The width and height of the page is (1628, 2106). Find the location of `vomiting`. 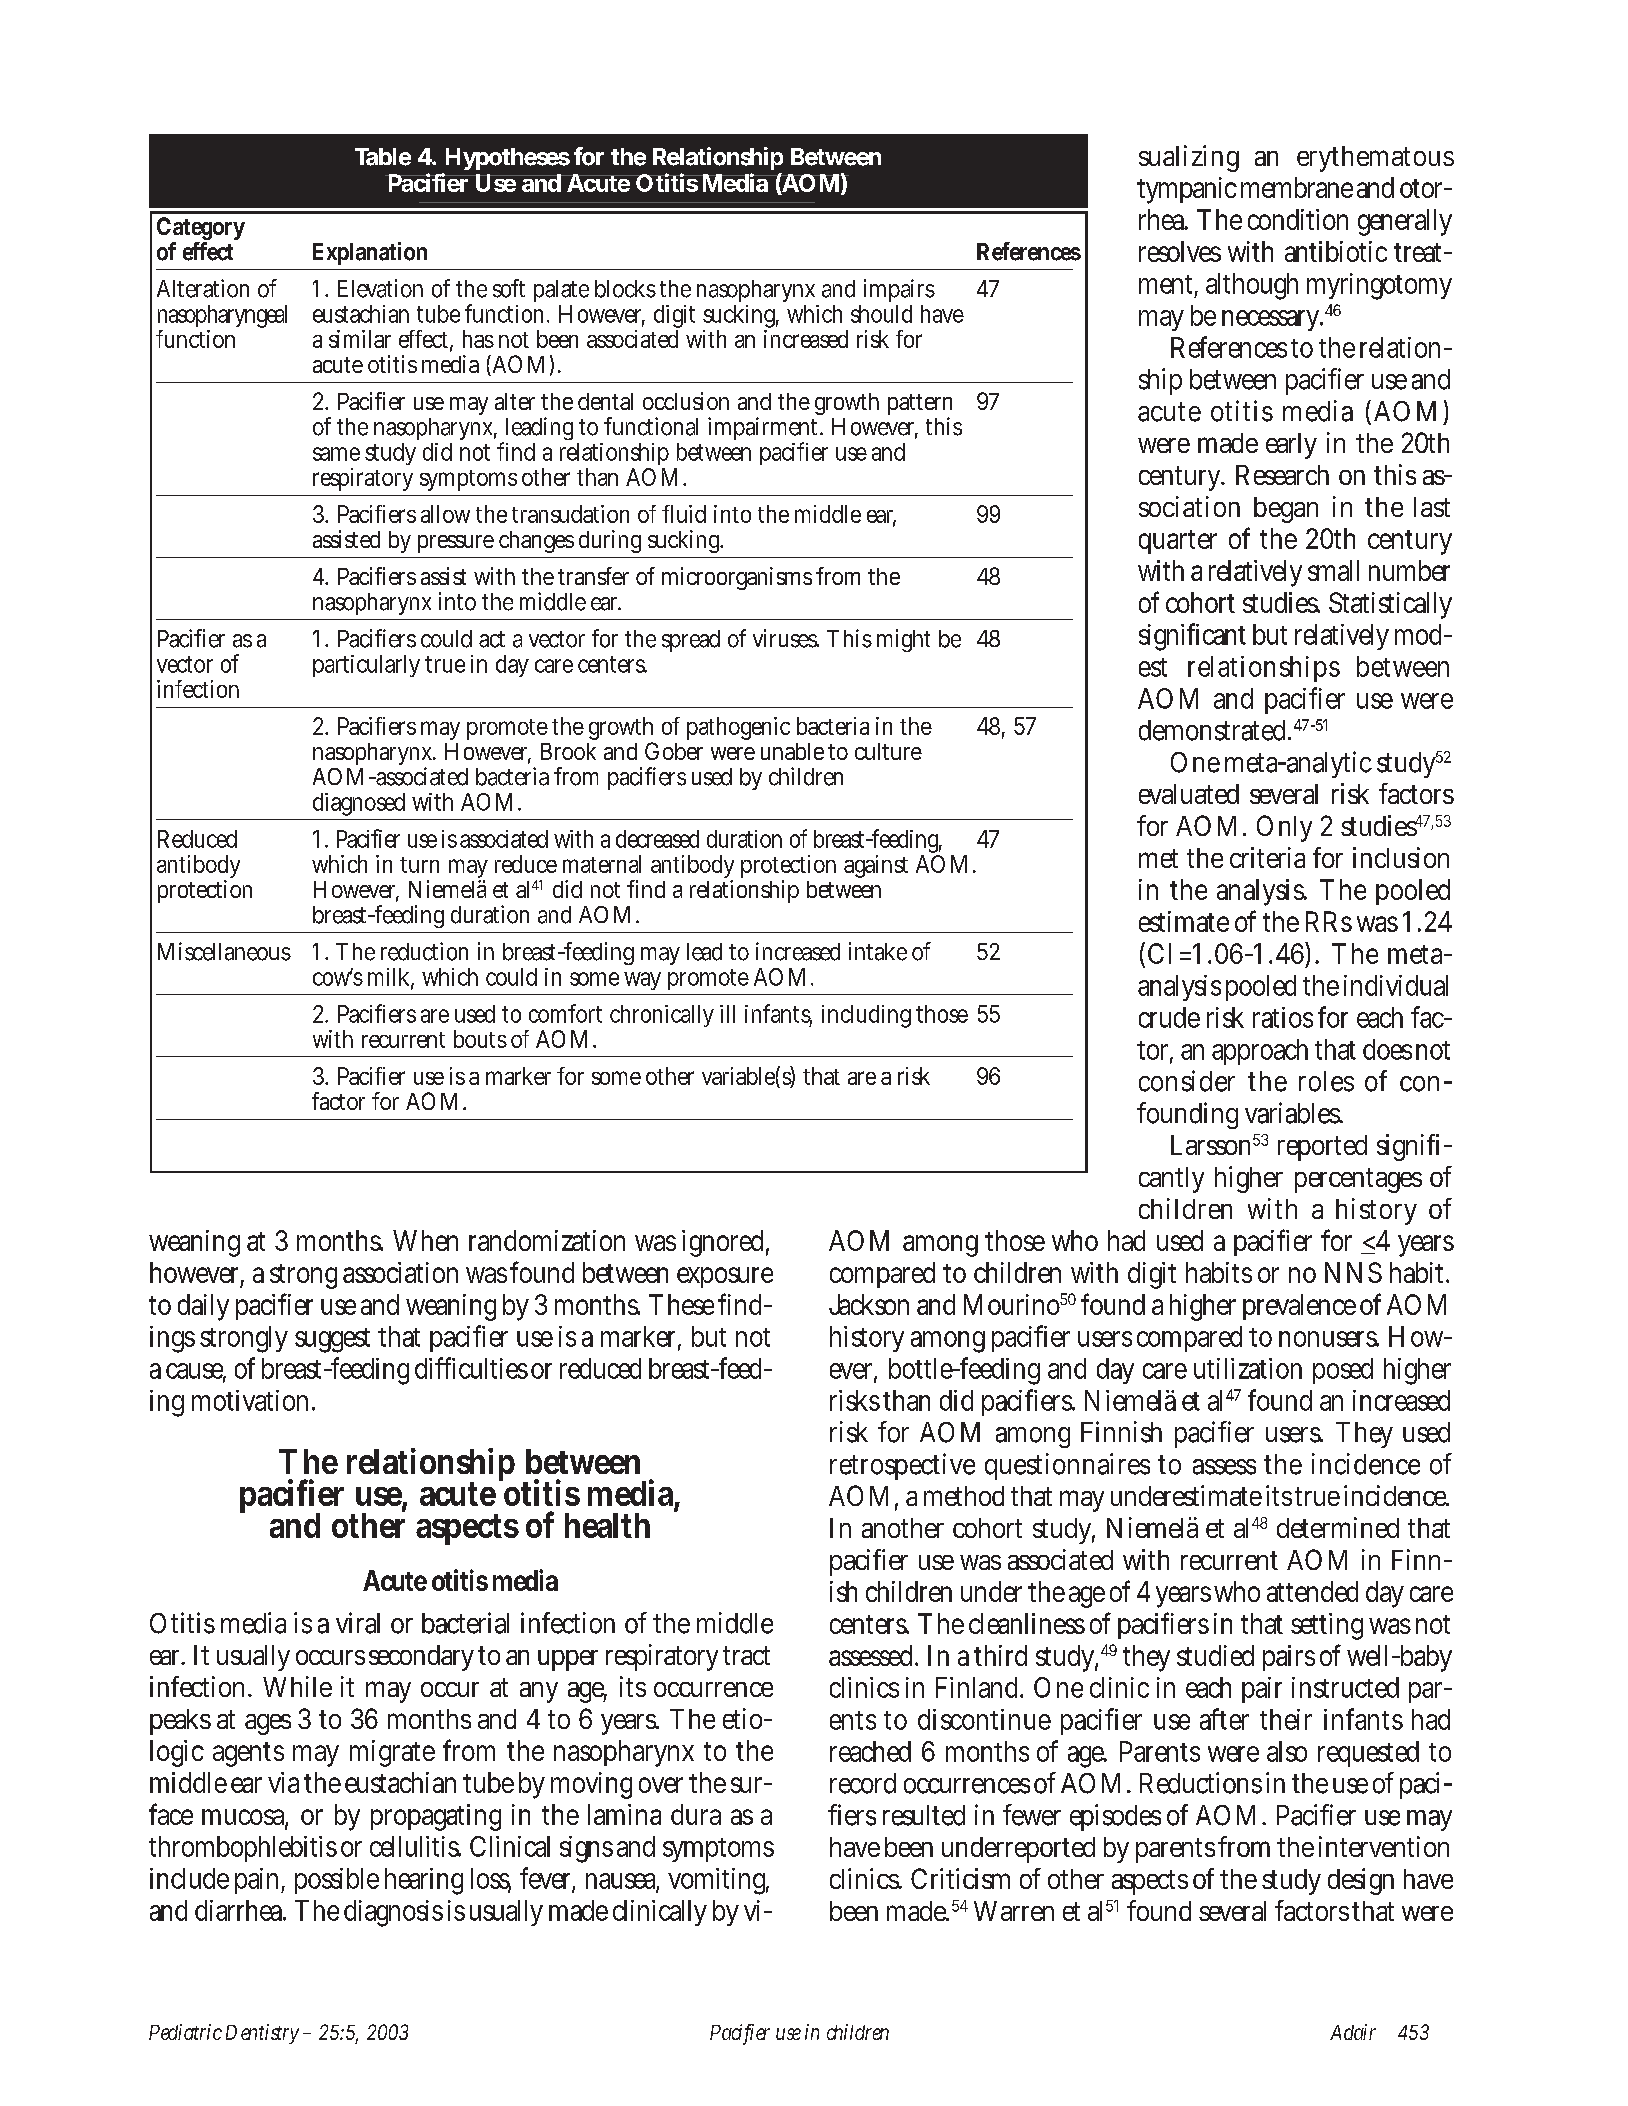

vomiting is located at coordinates (718, 1881).
